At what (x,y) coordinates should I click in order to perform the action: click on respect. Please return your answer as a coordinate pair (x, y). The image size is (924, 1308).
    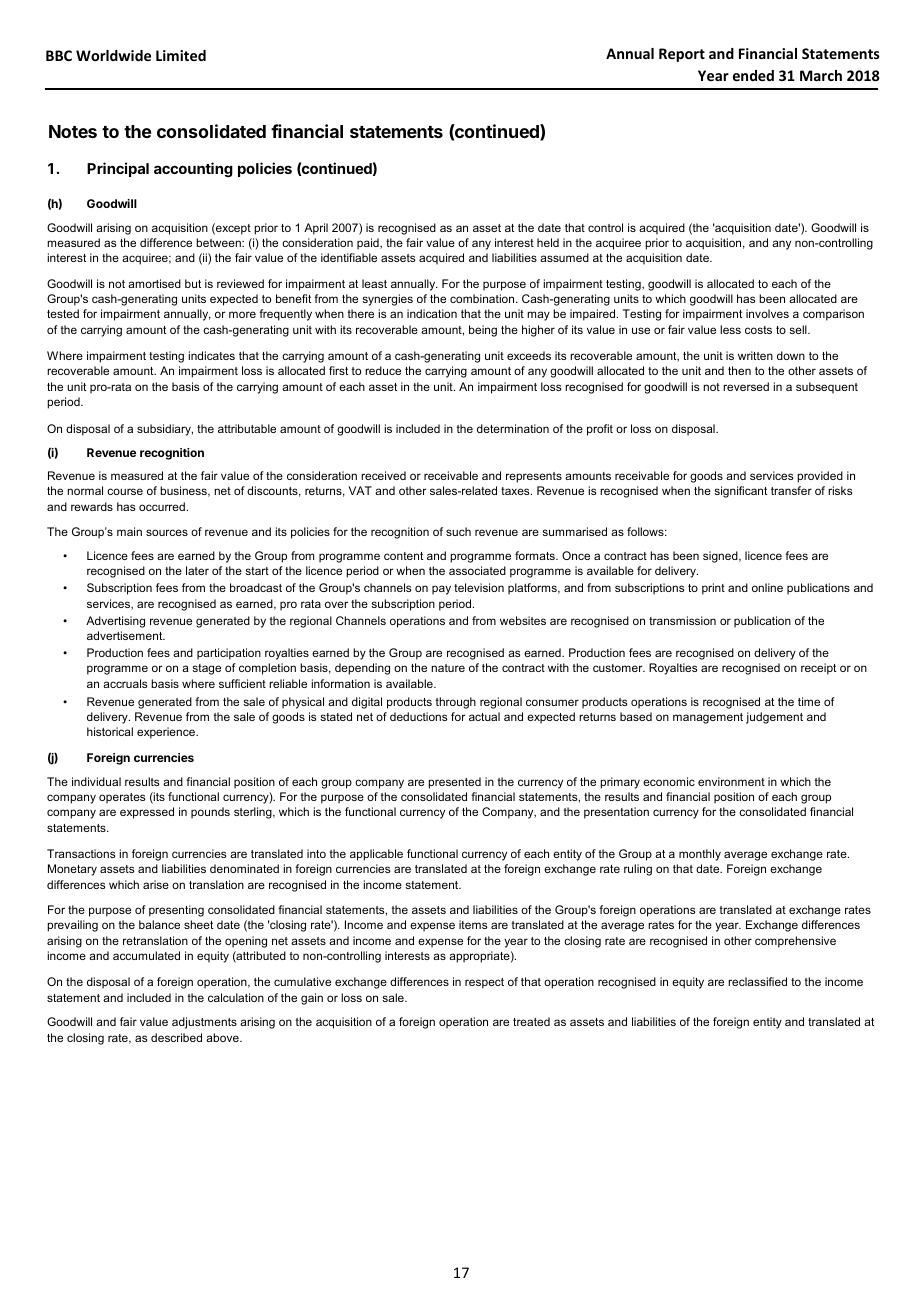
    Looking at the image, I should click on (484, 983).
